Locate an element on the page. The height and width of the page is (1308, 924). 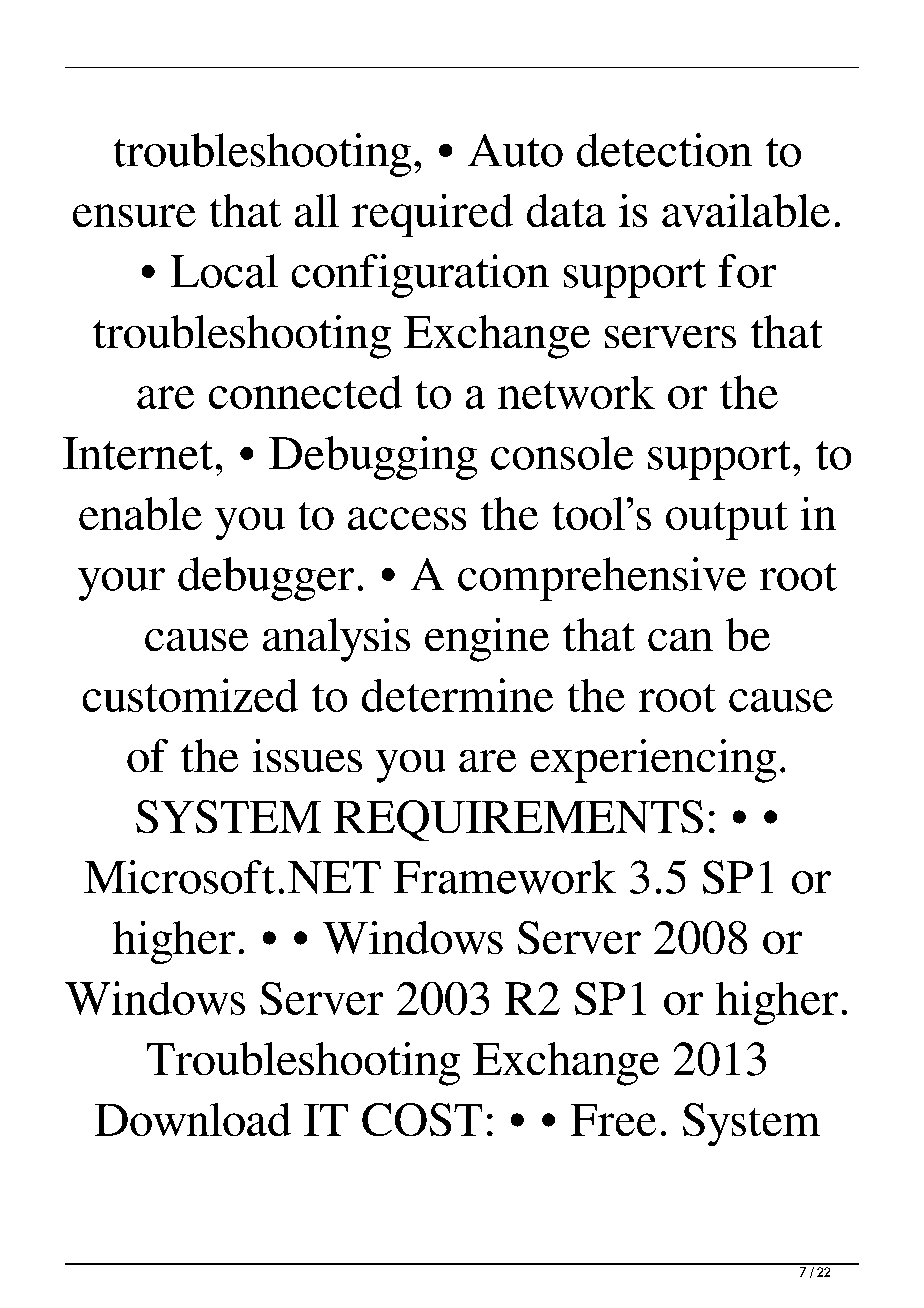
required is located at coordinates (432, 215).
